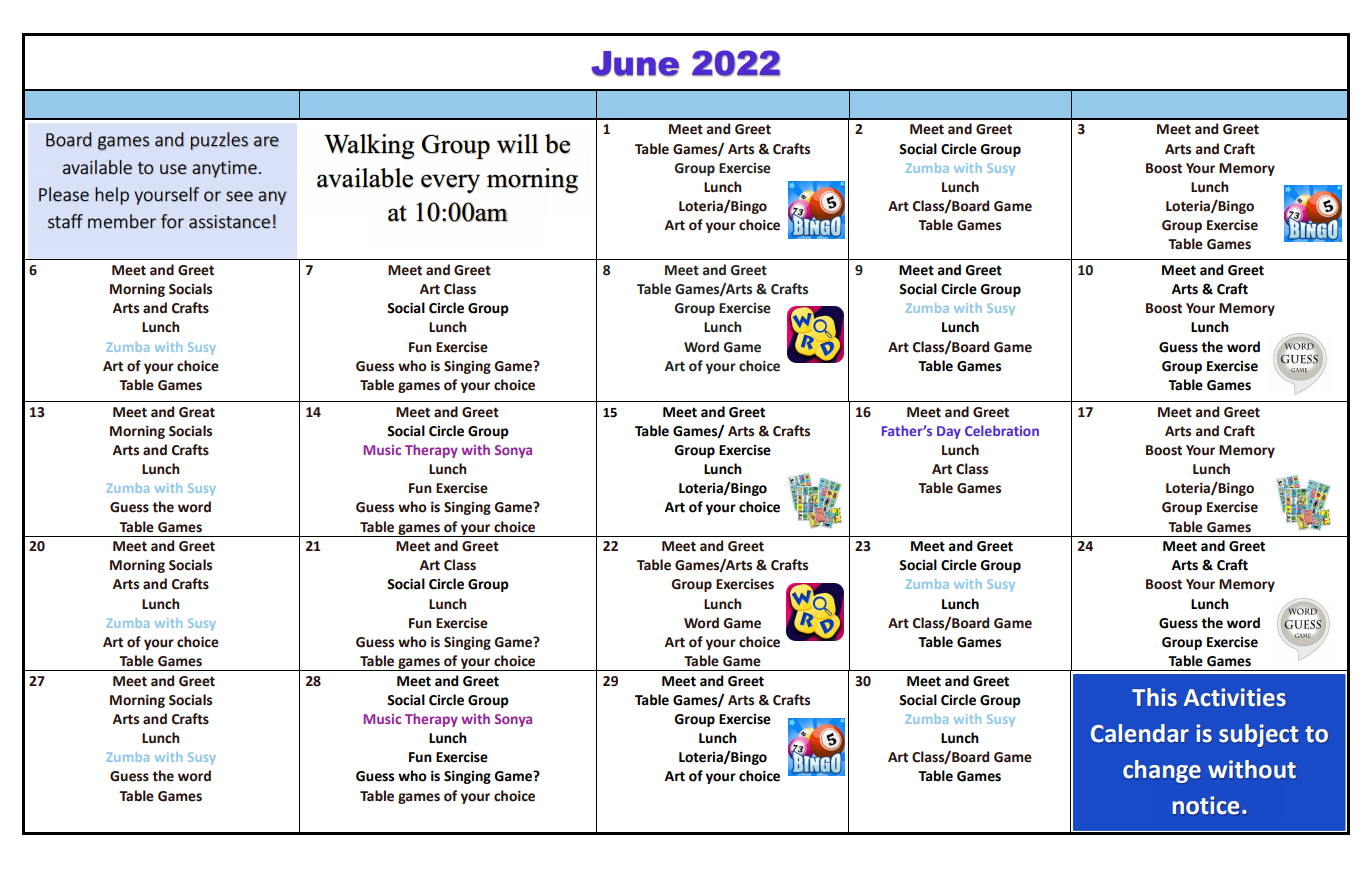 Image resolution: width=1372 pixels, height=887 pixels. What do you see at coordinates (197, 412) in the screenshot?
I see `Great` at bounding box center [197, 412].
